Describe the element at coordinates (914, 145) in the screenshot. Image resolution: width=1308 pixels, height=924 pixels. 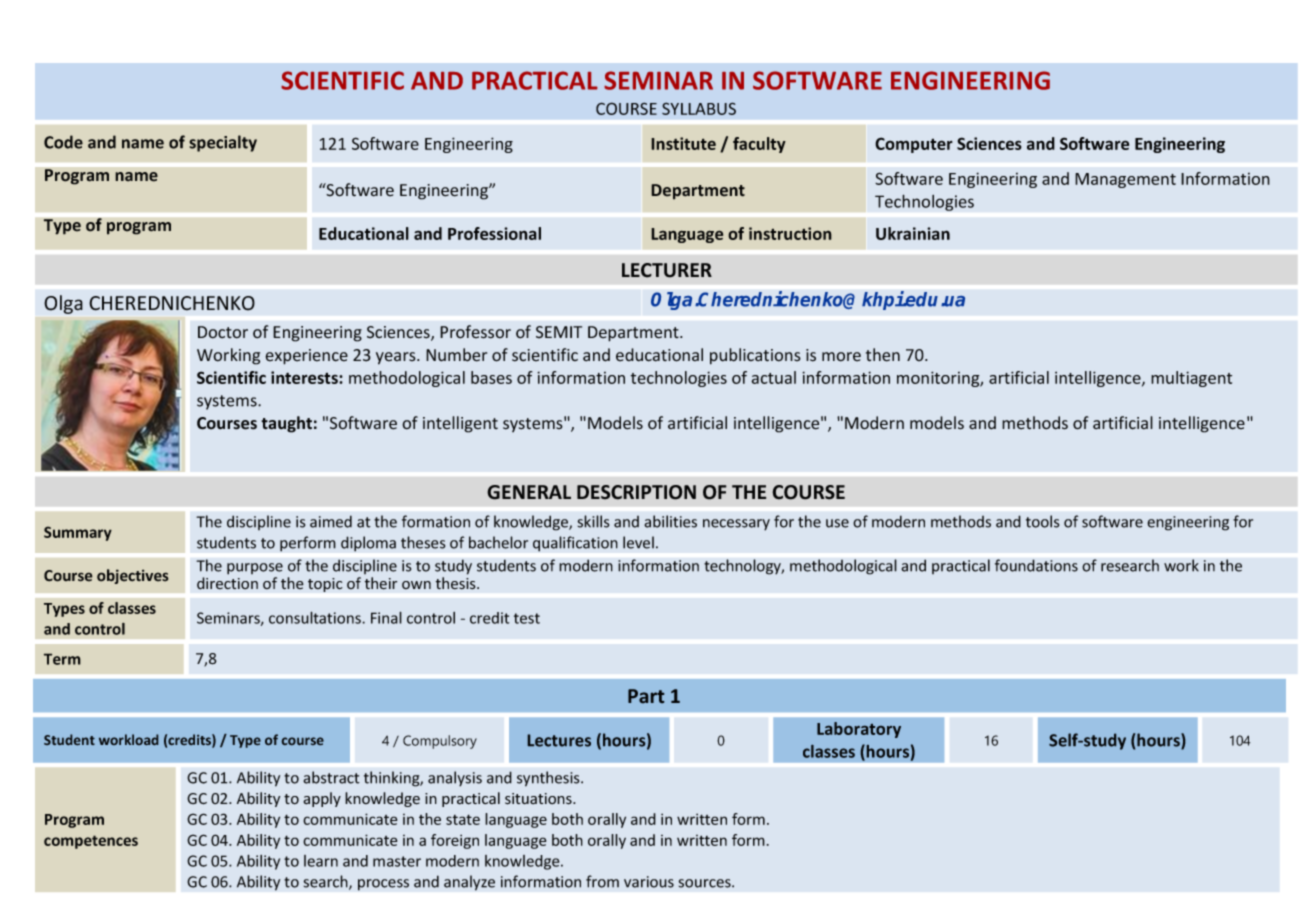
I see `Computer` at that location.
